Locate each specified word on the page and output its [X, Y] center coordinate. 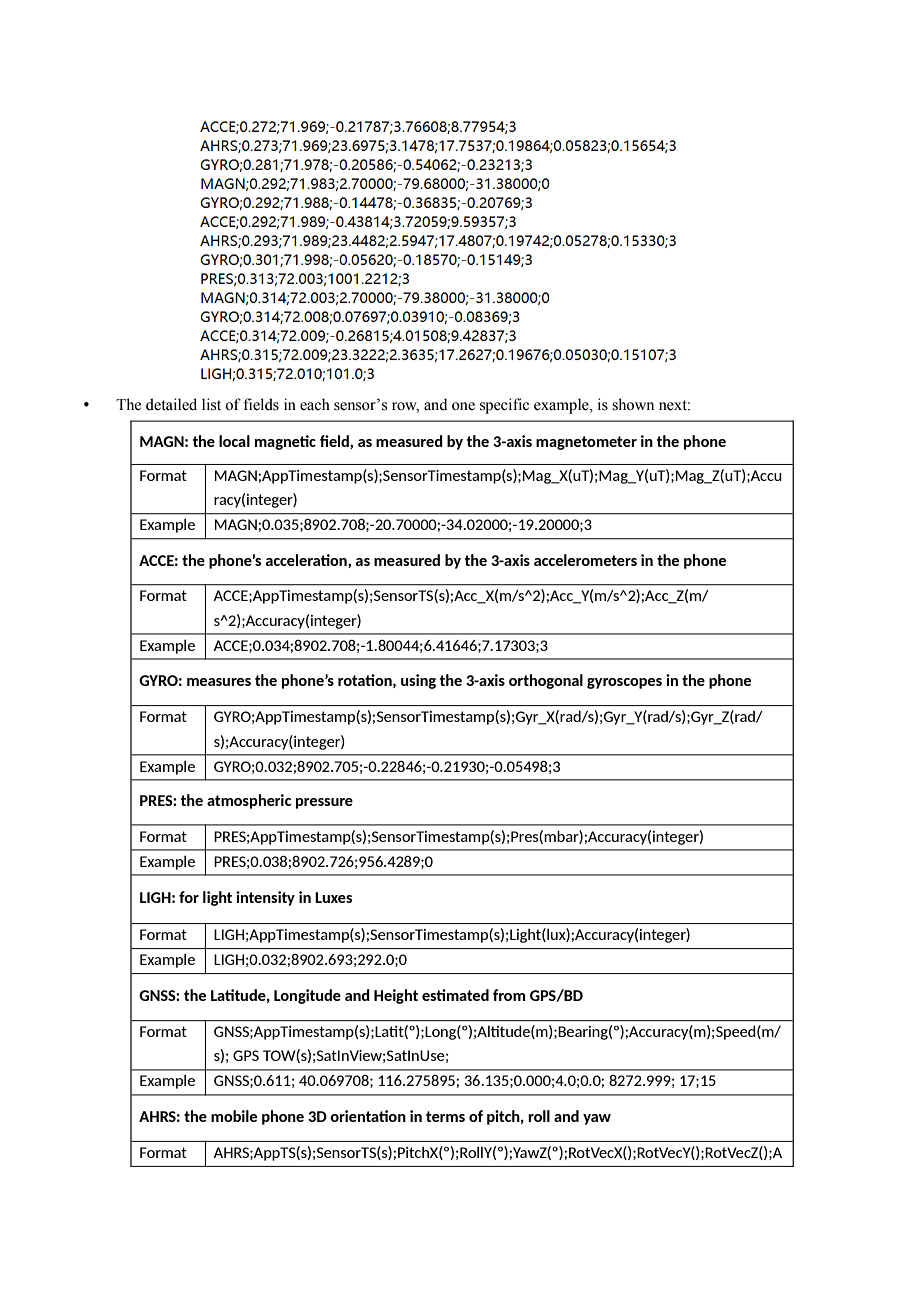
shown [633, 404]
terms [445, 1116]
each [315, 404]
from [509, 995]
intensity [265, 898]
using [418, 681]
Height [396, 996]
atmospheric [249, 801]
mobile [234, 1116]
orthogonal [546, 681]
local [234, 441]
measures [219, 682]
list [211, 404]
